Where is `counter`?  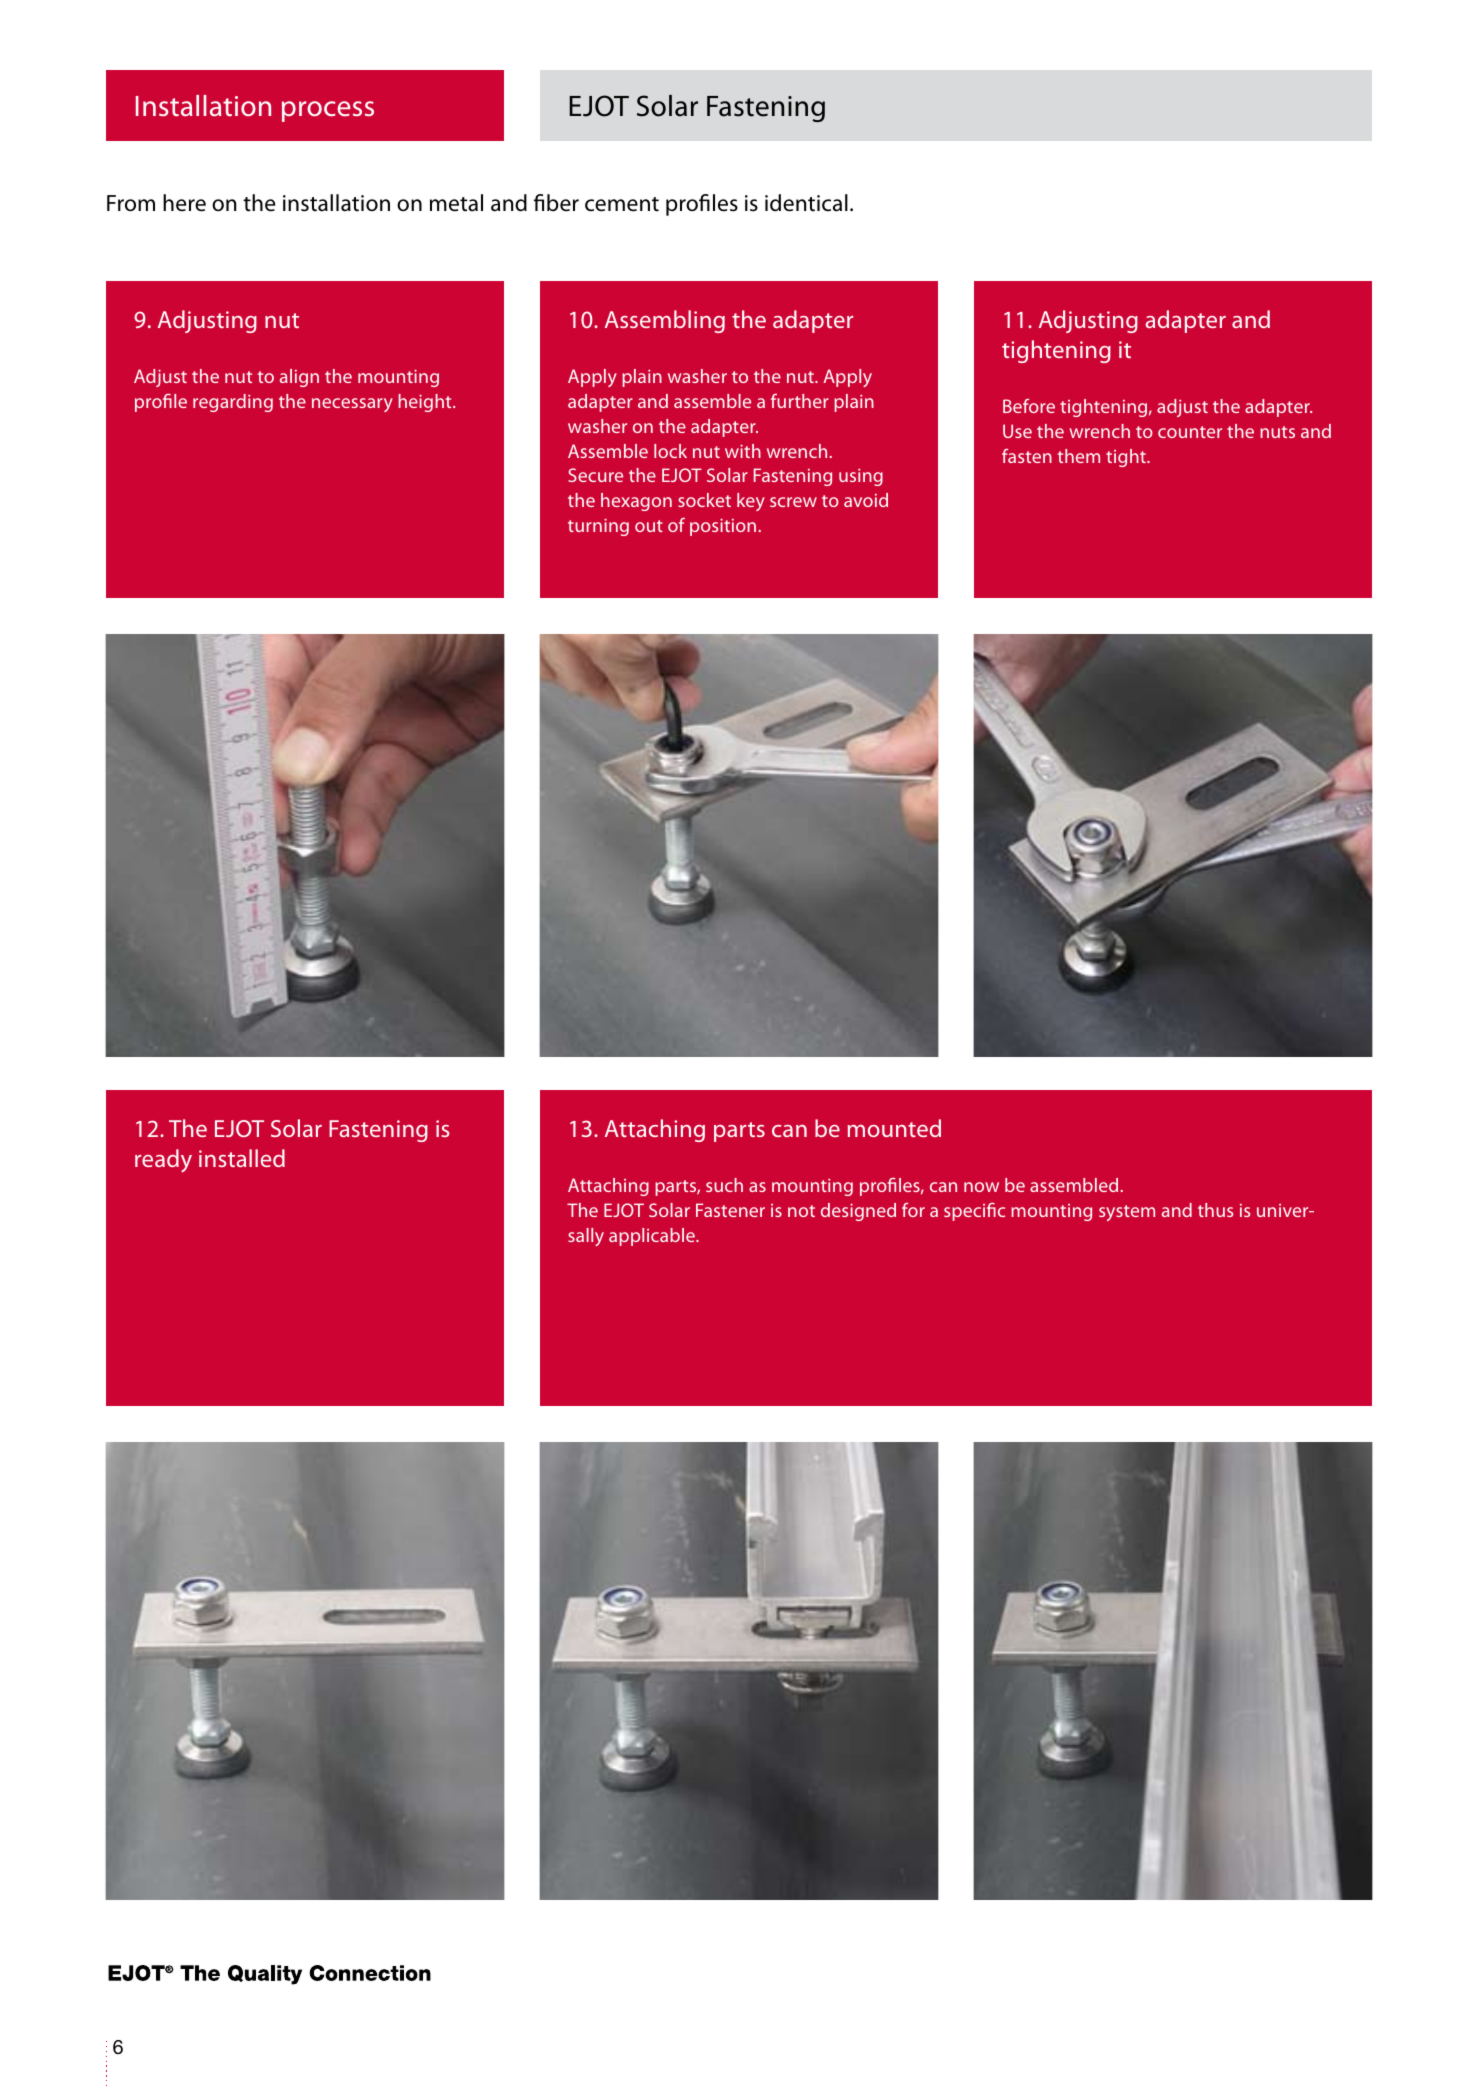
counter is located at coordinates (1190, 432).
